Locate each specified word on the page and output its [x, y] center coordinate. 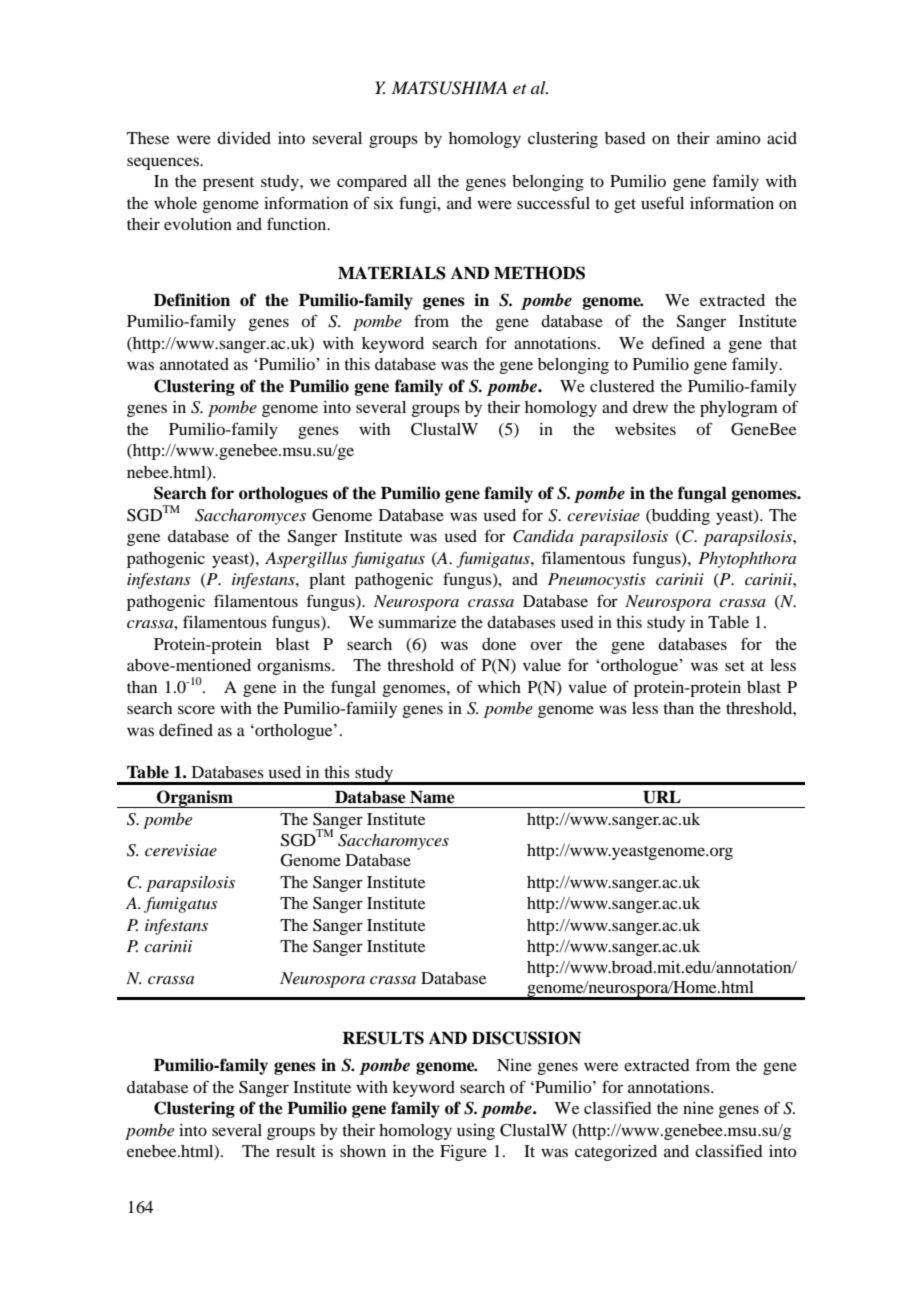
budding [679, 517]
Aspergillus [306, 560]
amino [738, 138]
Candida [543, 536]
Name [432, 797]
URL [662, 797]
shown [363, 1151]
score [196, 709]
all [422, 181]
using [476, 1132]
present [228, 184]
